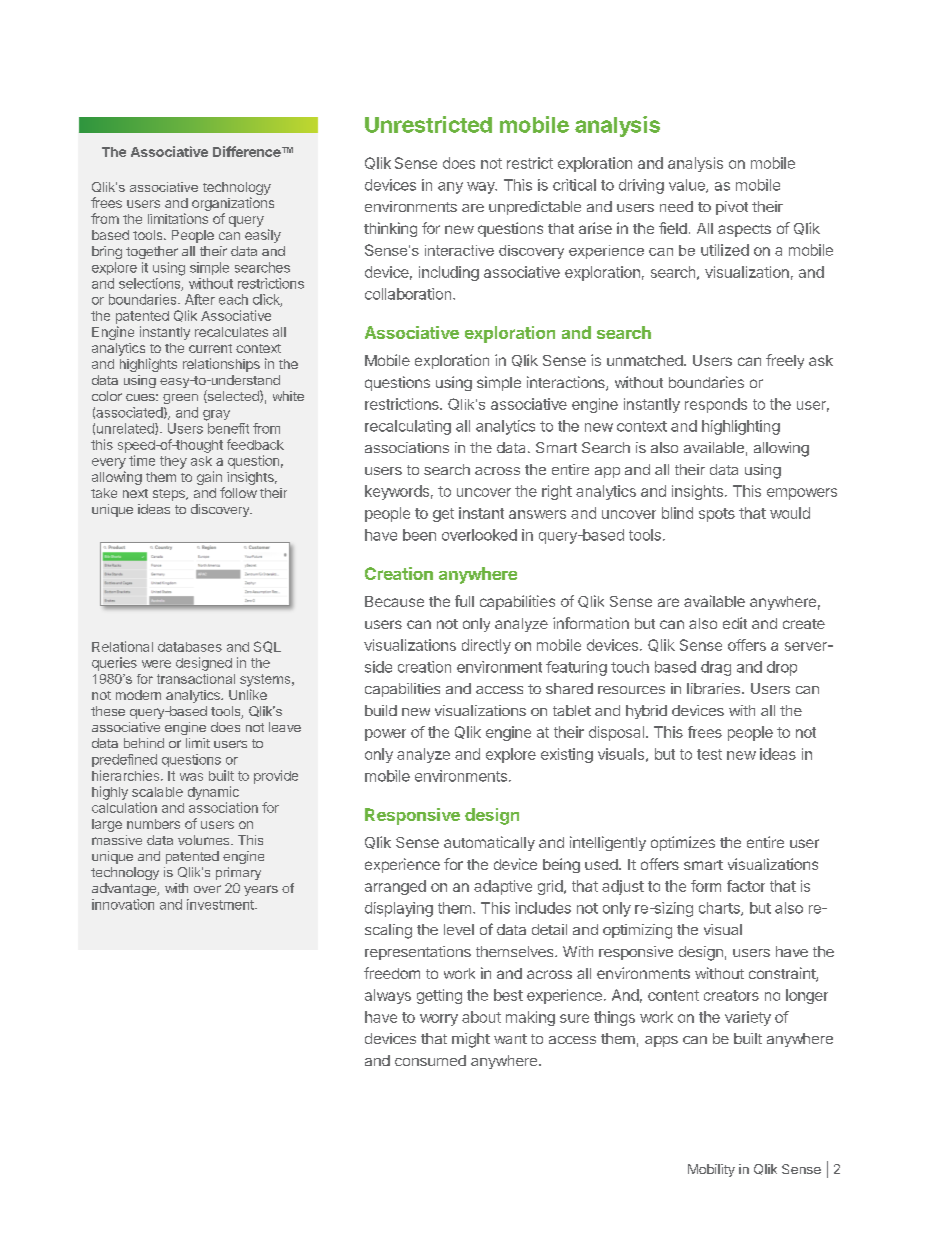 This screenshot has height=1233, width=952. What do you see at coordinates (535, 208) in the screenshot?
I see `unpredictable` at bounding box center [535, 208].
